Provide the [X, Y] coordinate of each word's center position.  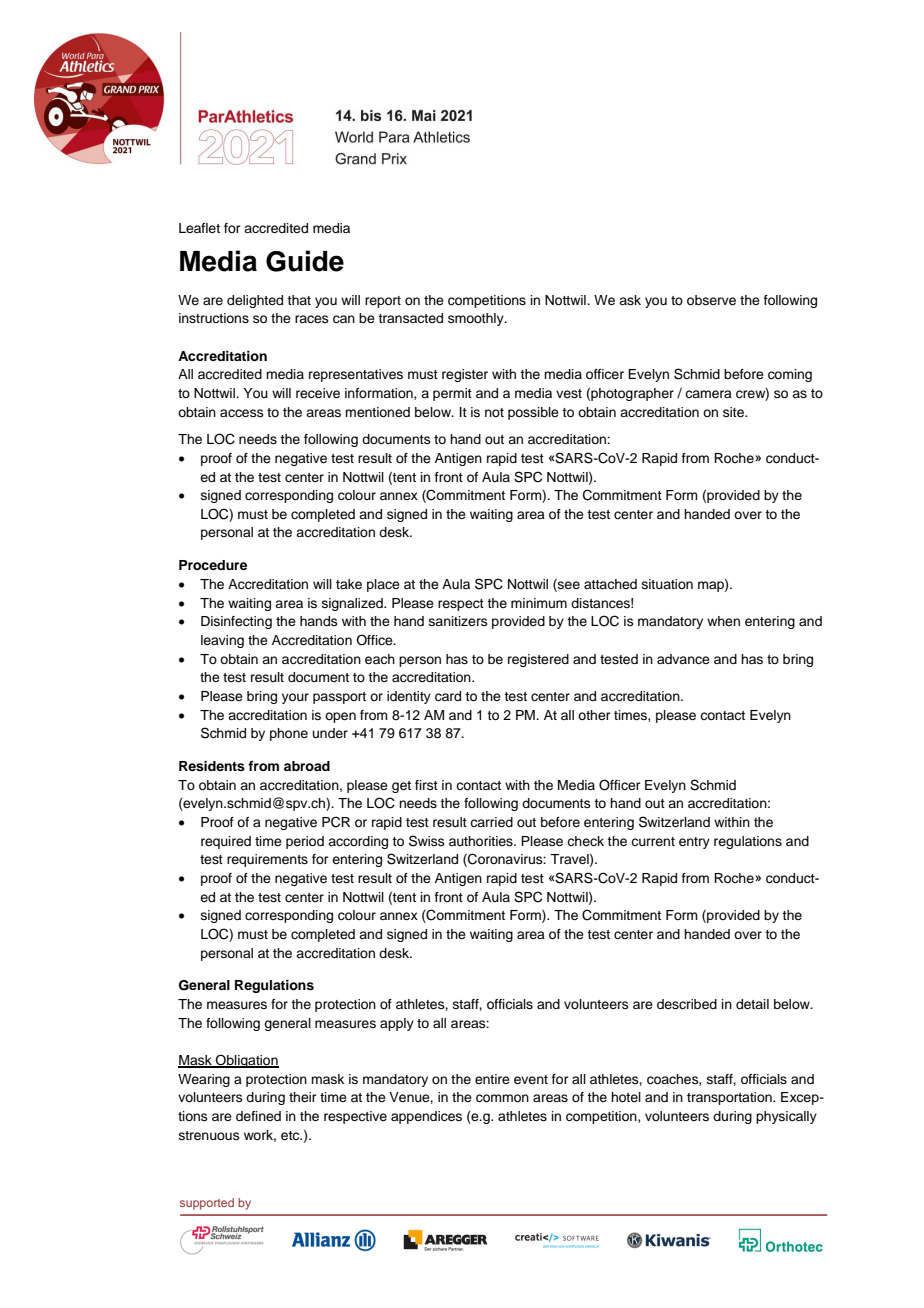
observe [711, 300]
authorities [482, 841]
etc [291, 1135]
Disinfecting [236, 622]
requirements [267, 860]
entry [694, 843]
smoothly [477, 319]
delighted [255, 301]
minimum [539, 603]
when [723, 621]
